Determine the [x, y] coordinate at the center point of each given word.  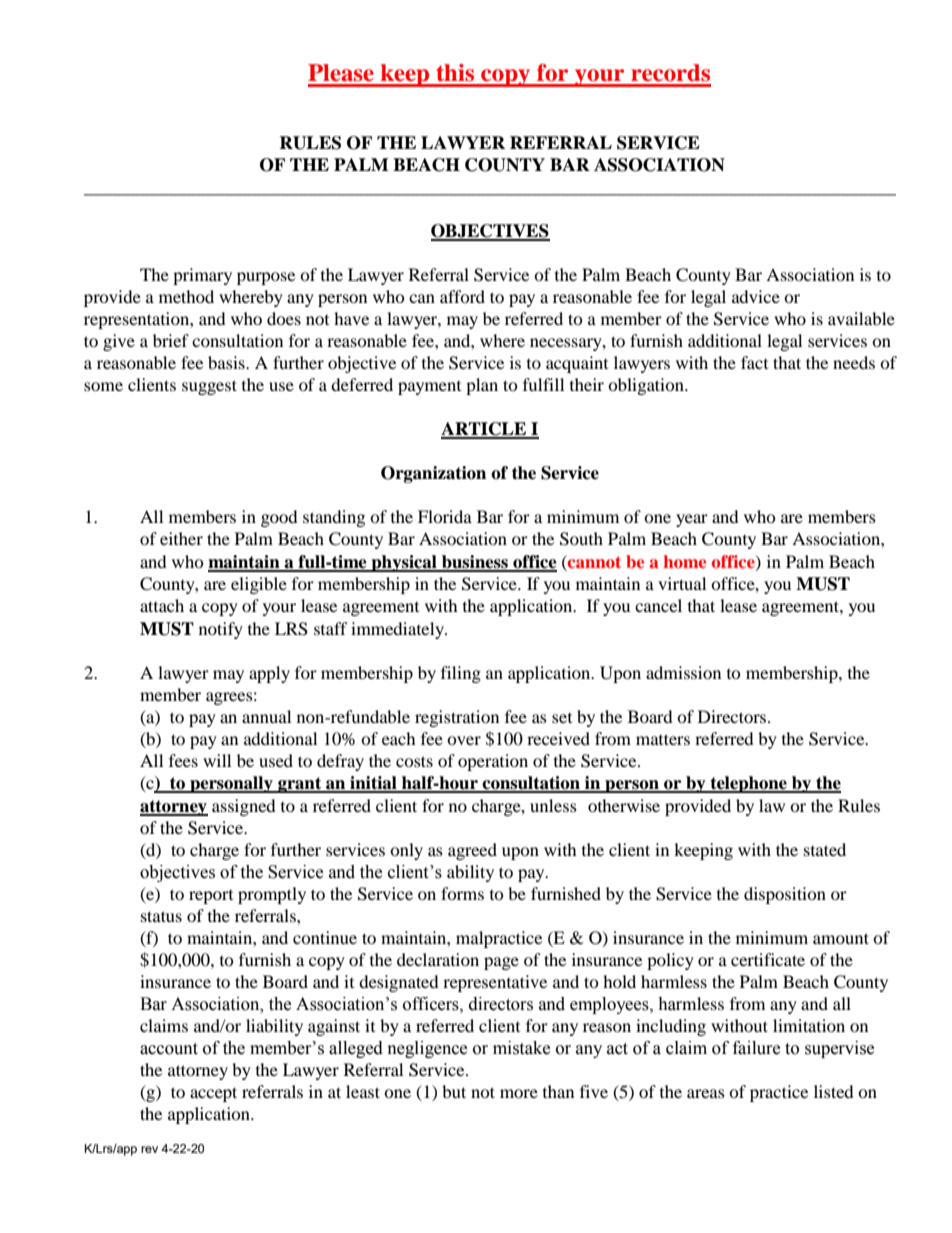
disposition [785, 895]
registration [457, 718]
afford [462, 296]
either [181, 538]
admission [683, 672]
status [161, 916]
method [186, 296]
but [454, 1091]
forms [462, 893]
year [692, 520]
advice [756, 296]
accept [213, 1094]
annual [266, 716]
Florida [445, 516]
